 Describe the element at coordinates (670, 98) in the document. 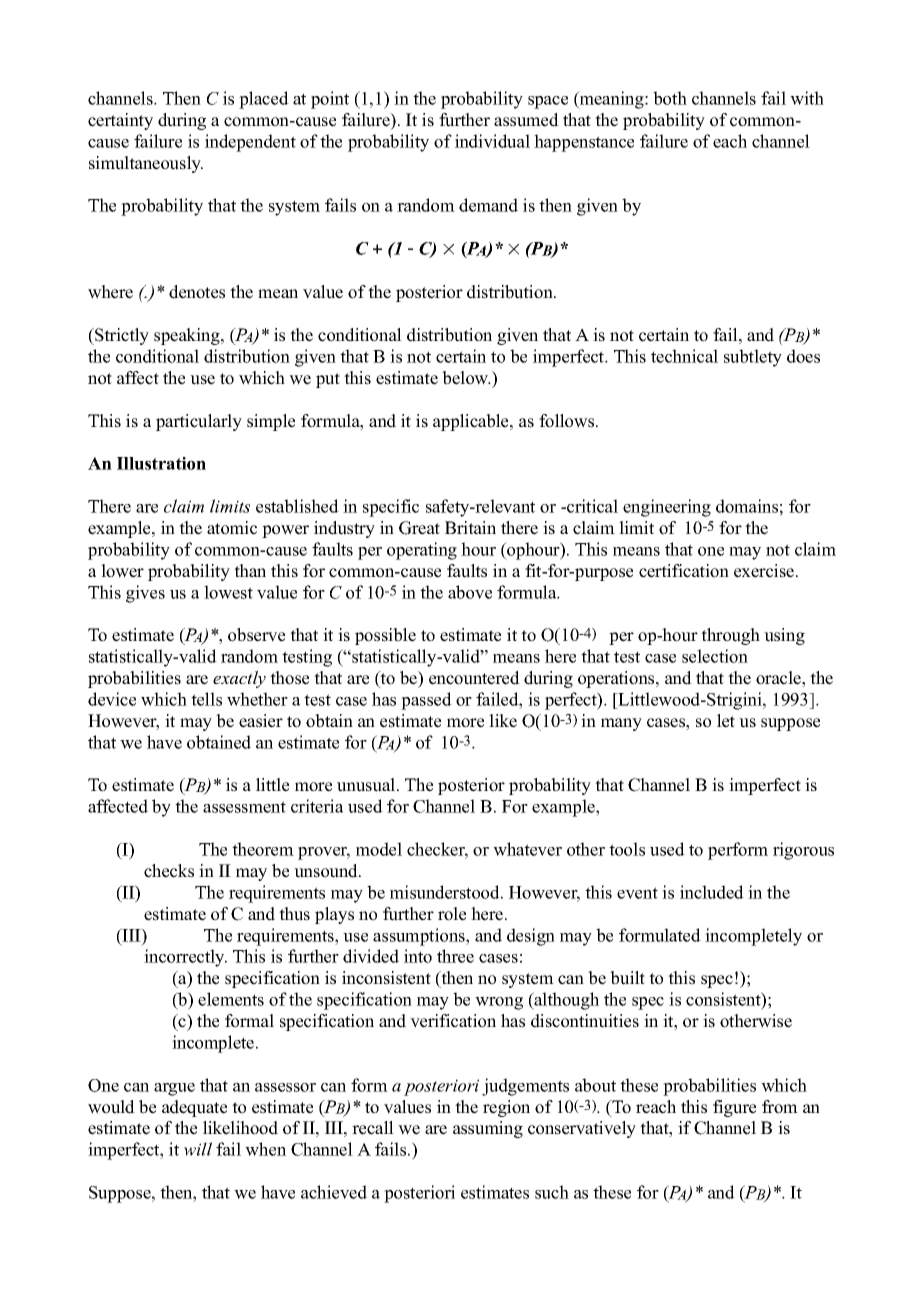

I see `both` at that location.
